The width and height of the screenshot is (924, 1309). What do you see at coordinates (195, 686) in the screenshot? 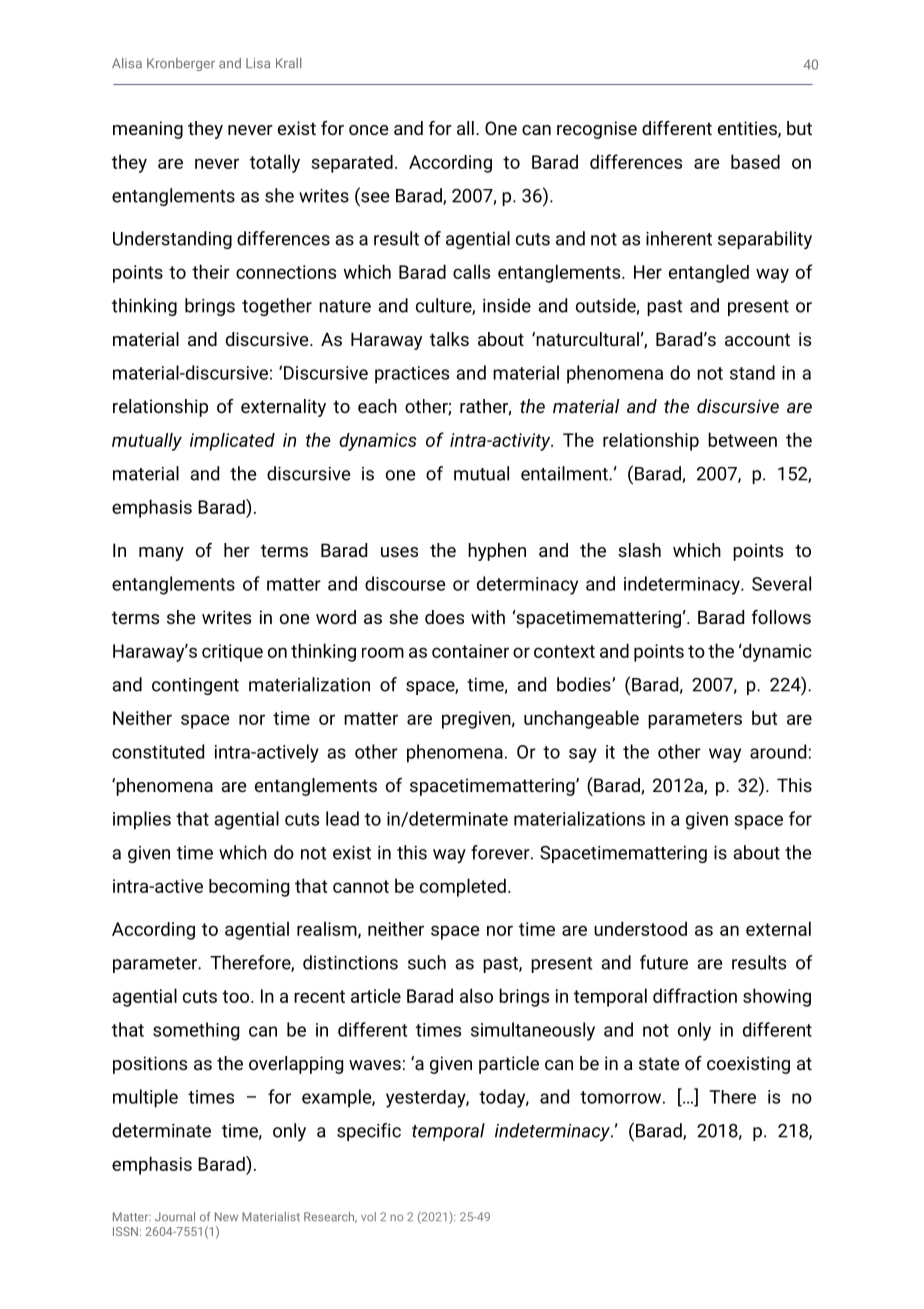
I see `contingent` at bounding box center [195, 686].
